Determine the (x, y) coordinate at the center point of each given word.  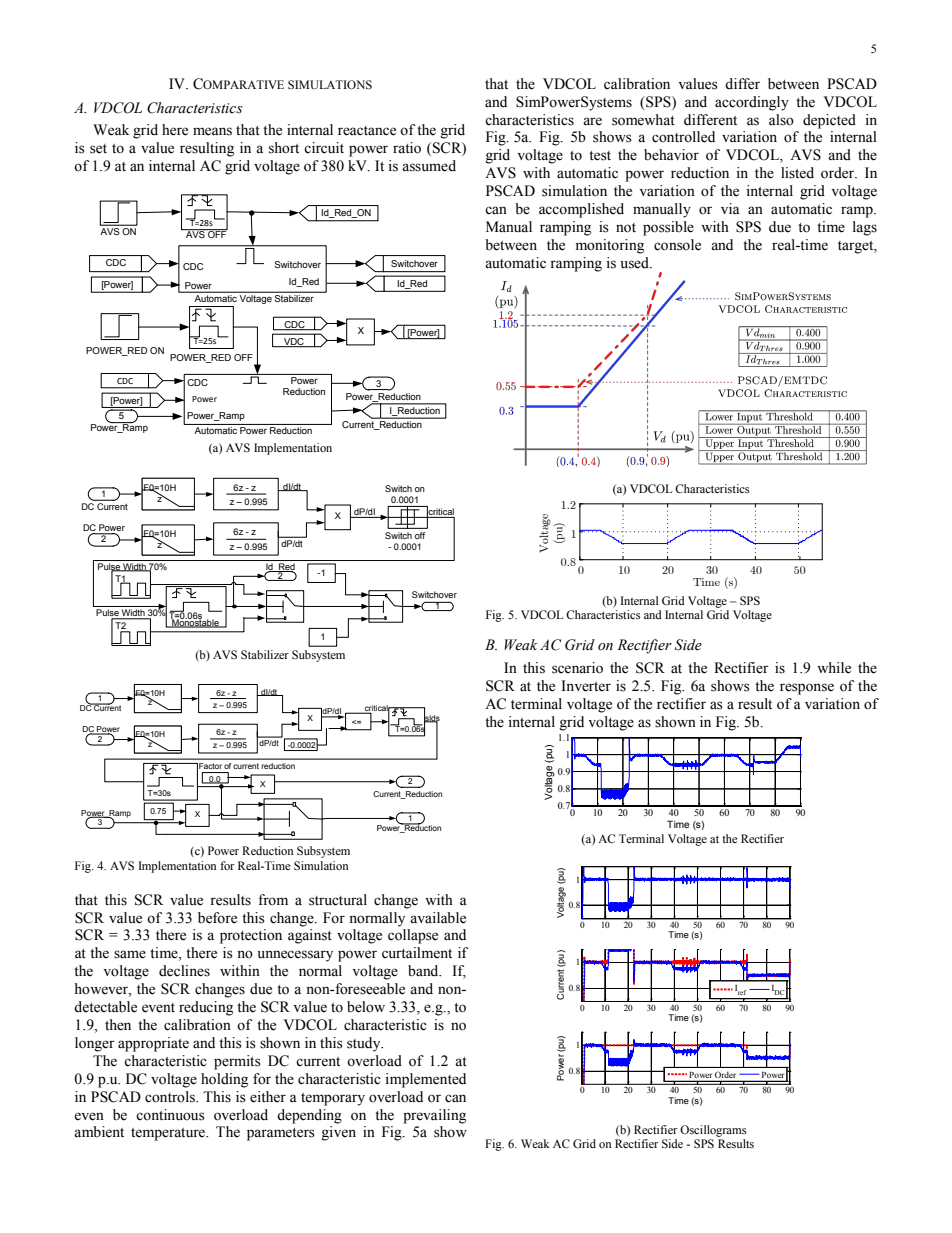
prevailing (434, 1116)
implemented (425, 1080)
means (212, 131)
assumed (429, 166)
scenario (577, 668)
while (834, 668)
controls (171, 1097)
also (781, 120)
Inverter (586, 686)
